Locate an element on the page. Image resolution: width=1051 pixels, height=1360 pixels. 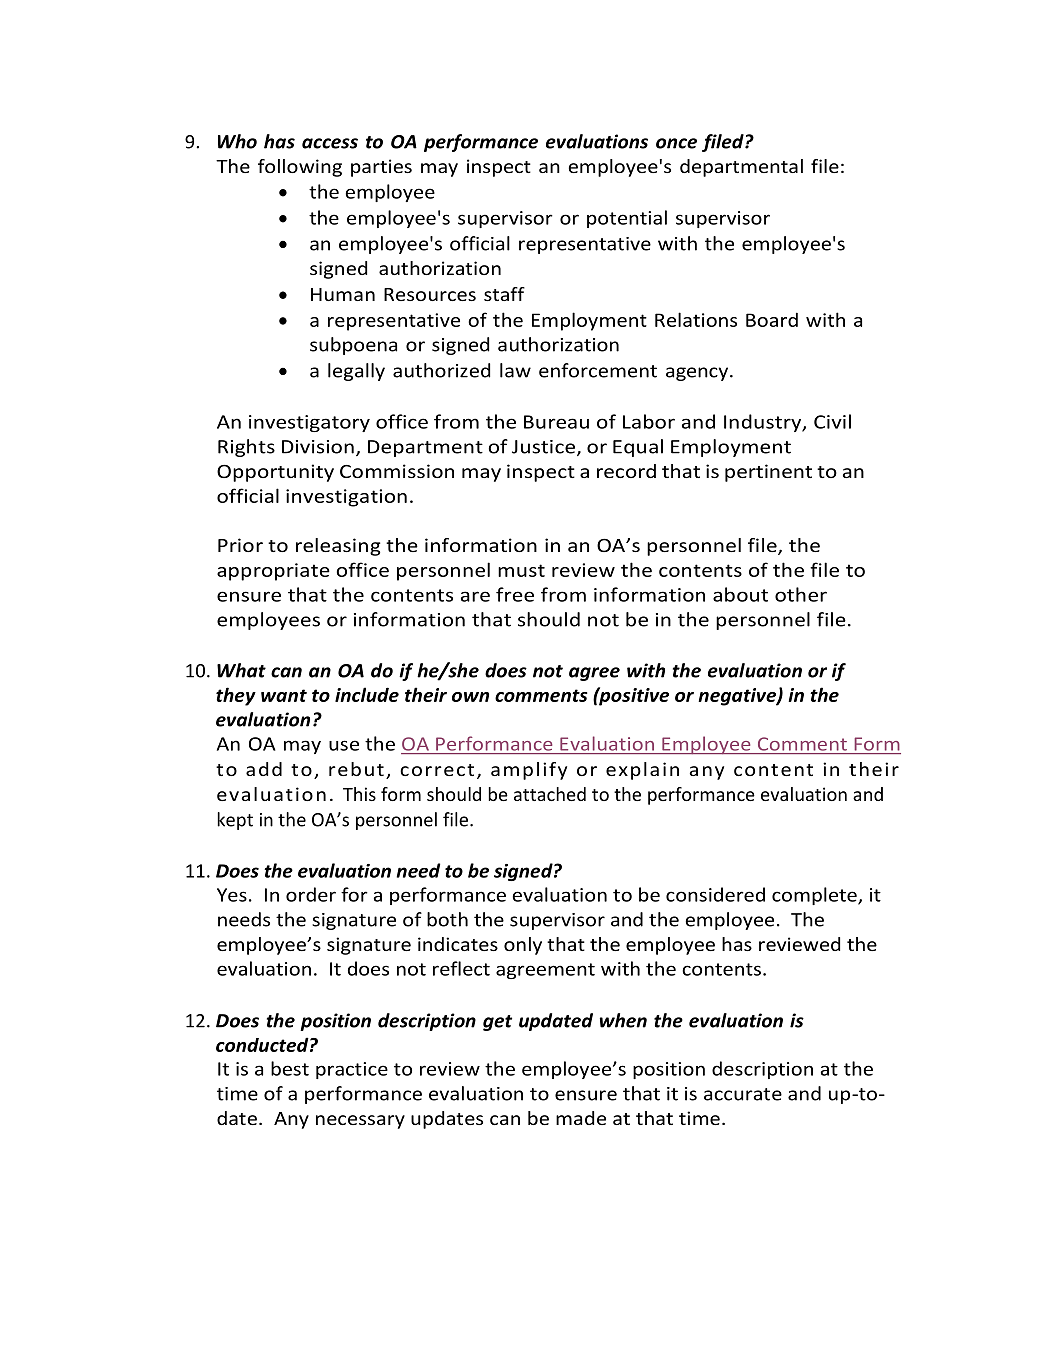
potential is located at coordinates (627, 219).
